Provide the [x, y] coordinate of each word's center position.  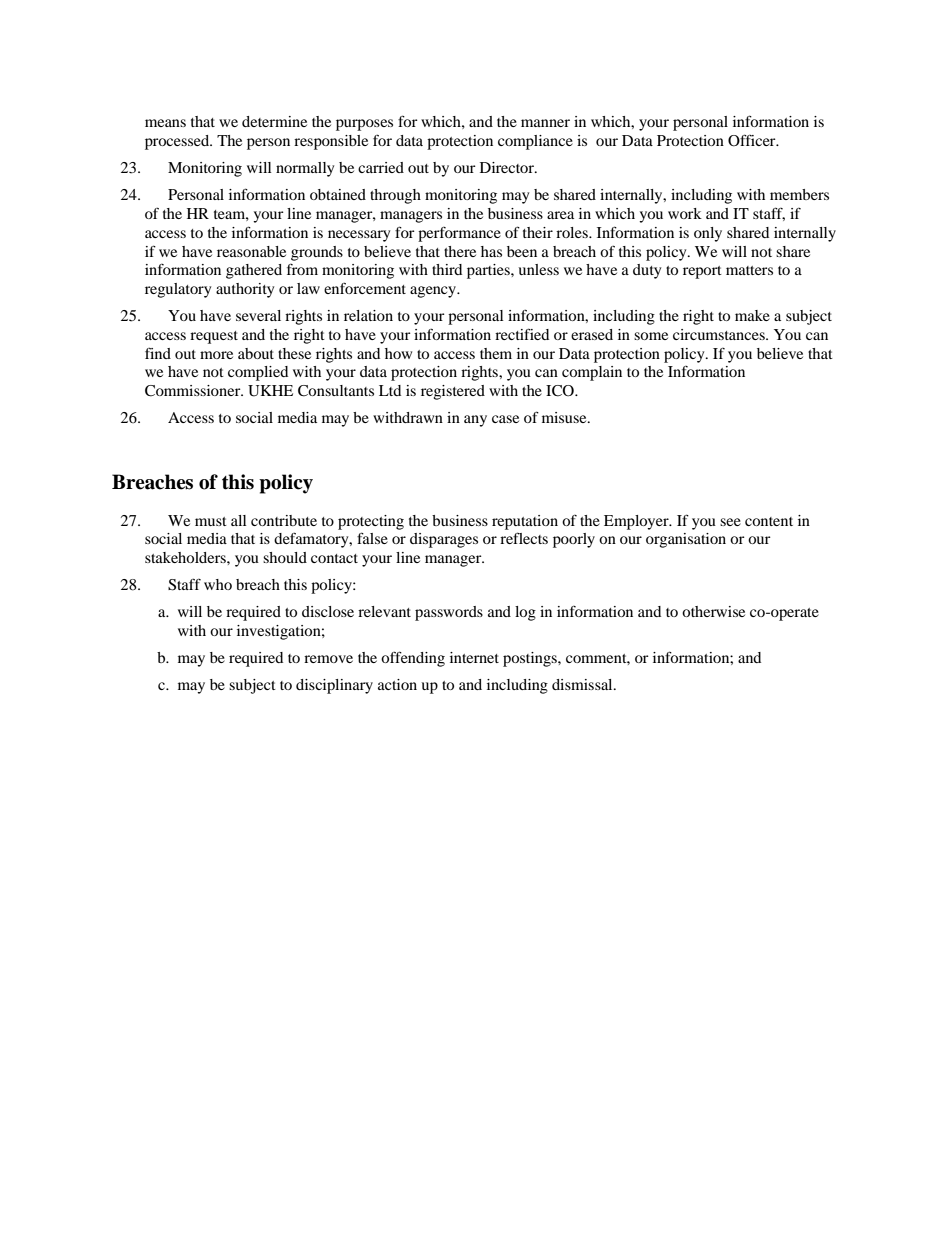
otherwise [713, 611]
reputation [525, 522]
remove [328, 659]
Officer [753, 140]
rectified [522, 334]
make [752, 315]
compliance [535, 142]
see [730, 522]
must [211, 521]
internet [474, 657]
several [258, 315]
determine [274, 121]
